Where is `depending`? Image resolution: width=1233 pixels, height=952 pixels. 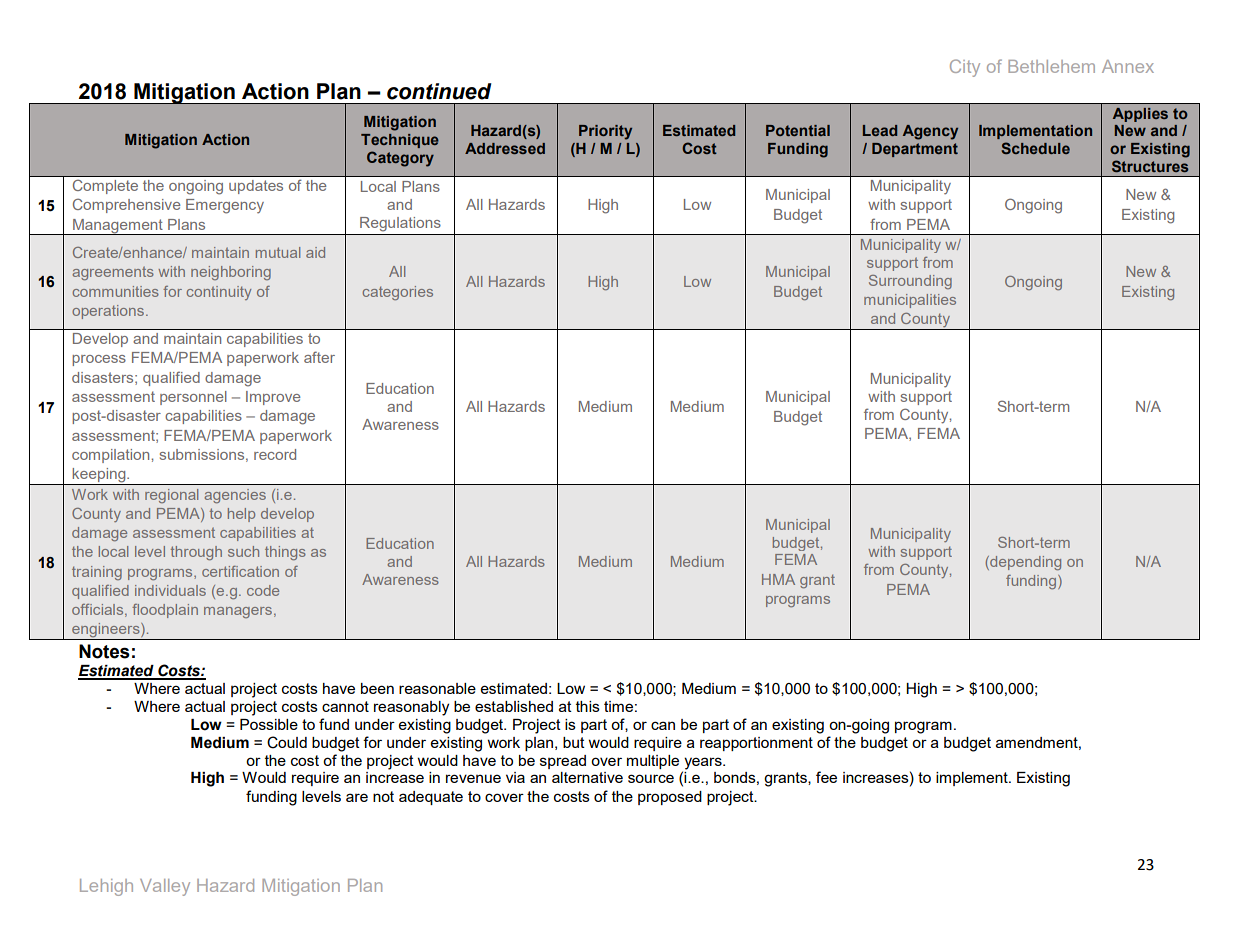
depending is located at coordinates (1024, 563).
